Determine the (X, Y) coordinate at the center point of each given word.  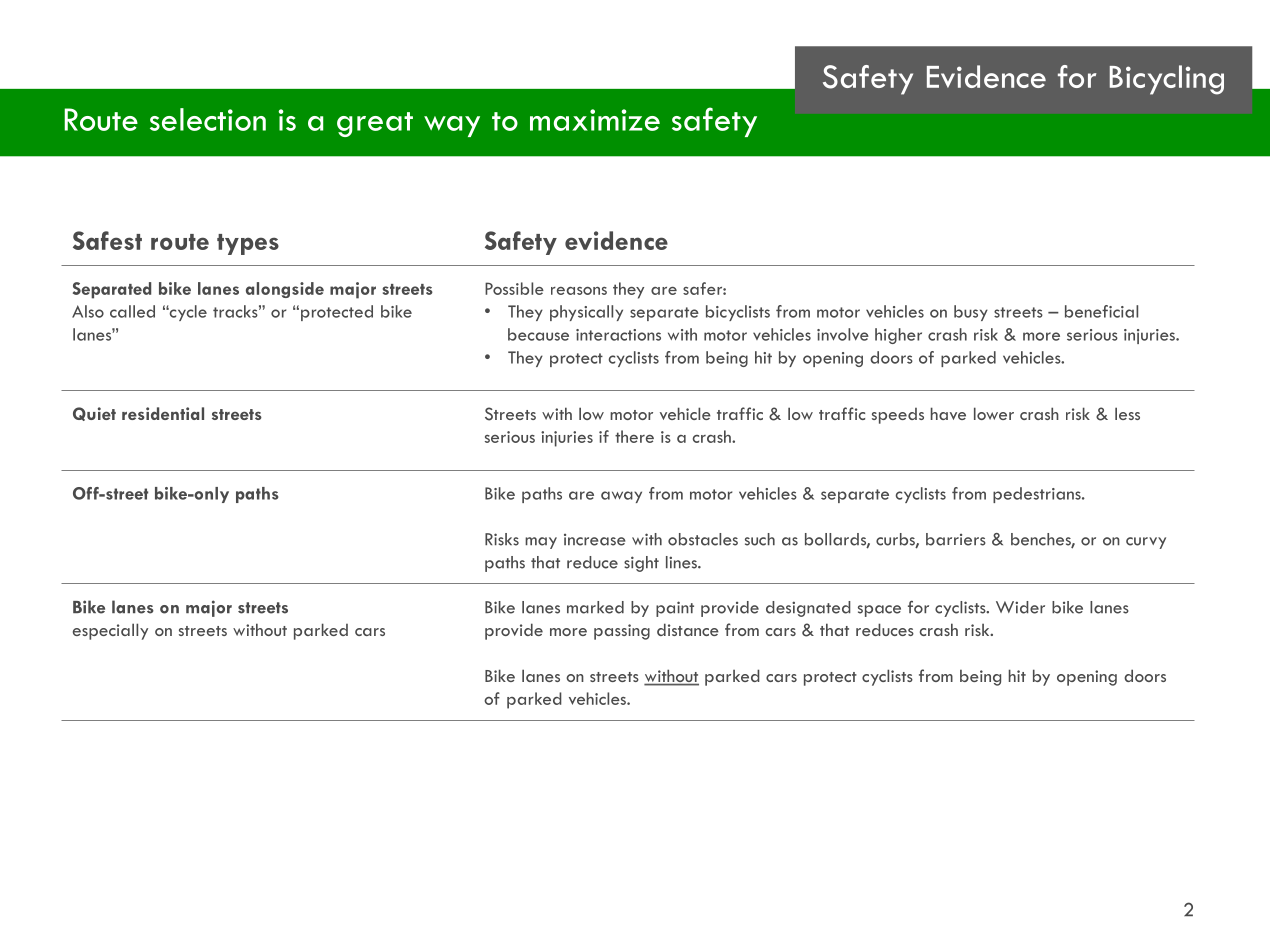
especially (110, 631)
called (132, 311)
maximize (595, 120)
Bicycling (1167, 80)
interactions (618, 335)
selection (208, 119)
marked (595, 607)
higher (898, 336)
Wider (1020, 607)
